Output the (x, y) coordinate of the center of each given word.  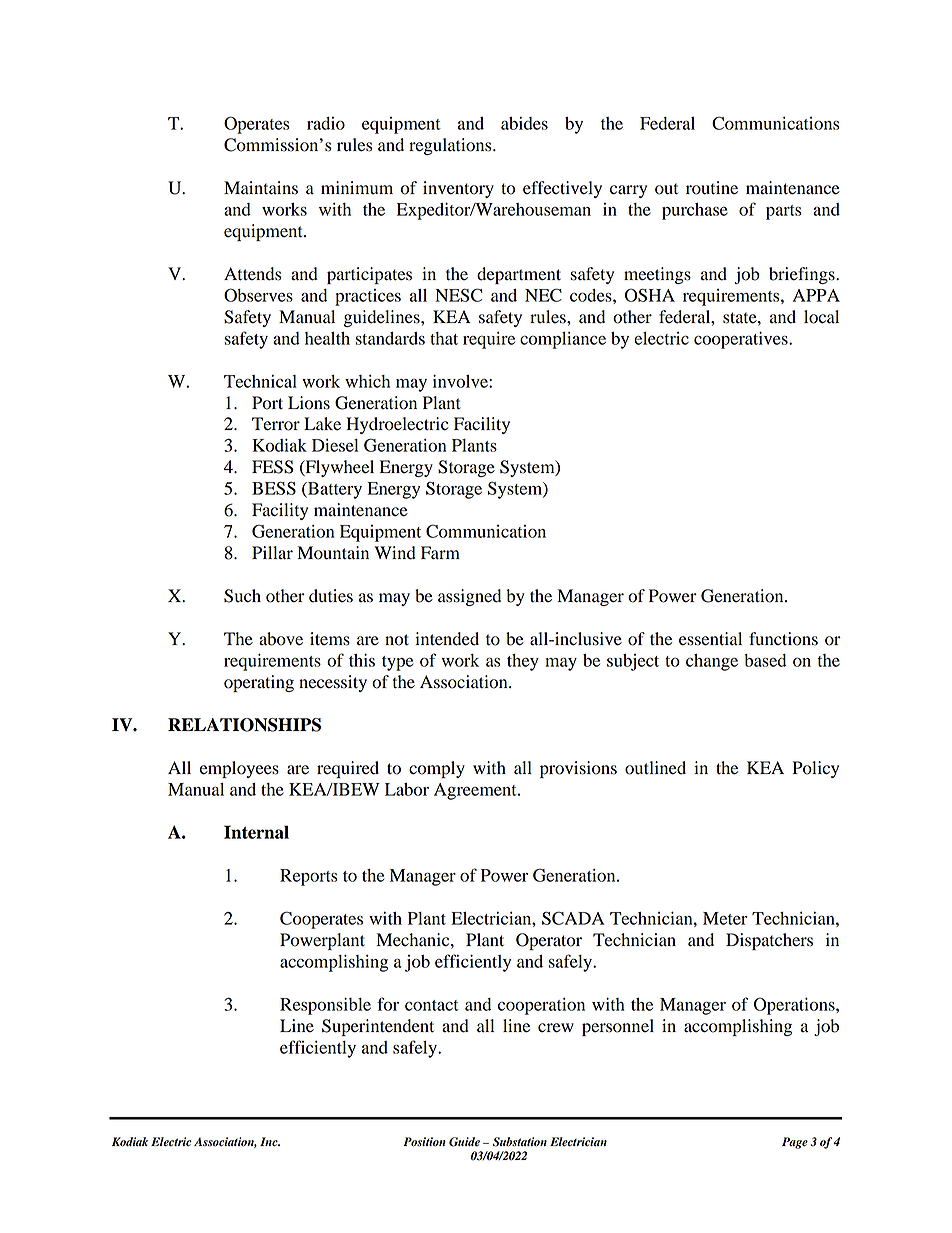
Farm (440, 553)
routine (712, 188)
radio (326, 123)
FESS (272, 467)
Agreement (476, 791)
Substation (520, 1142)
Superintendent (378, 1027)
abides (524, 123)
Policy (815, 769)
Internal (256, 832)
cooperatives (742, 340)
